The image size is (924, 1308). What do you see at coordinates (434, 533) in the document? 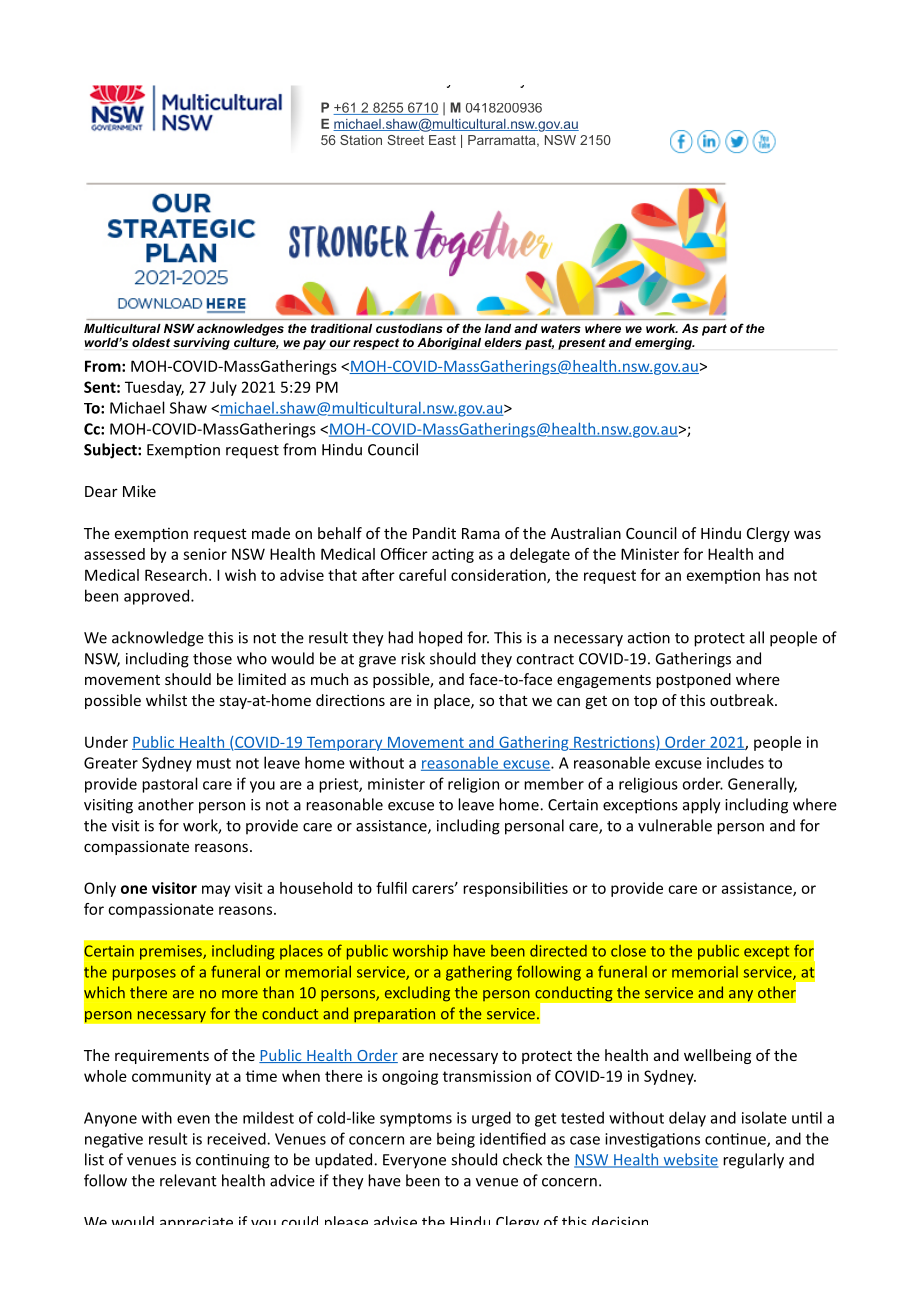
I see `Pandit` at bounding box center [434, 533].
